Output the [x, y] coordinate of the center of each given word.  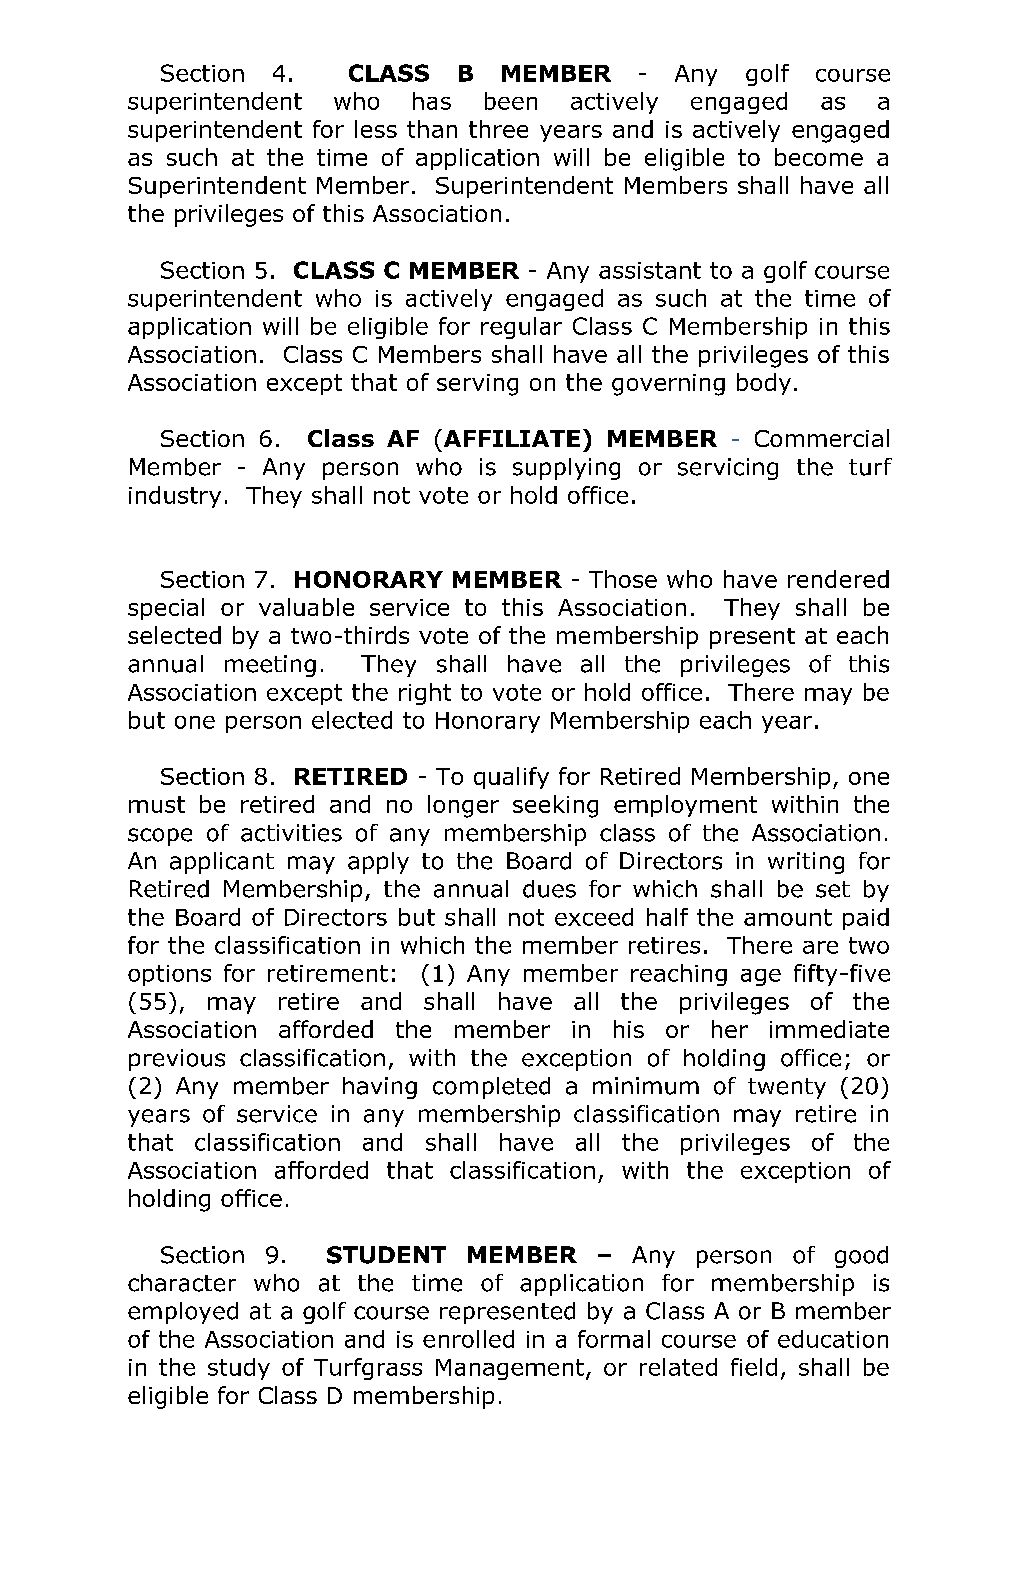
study [239, 1369]
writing [806, 863]
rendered [838, 579]
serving [477, 385]
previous [177, 1060]
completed [491, 1088]
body [764, 384]
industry [175, 497]
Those [623, 579]
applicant [222, 863]
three [498, 129]
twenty [787, 1088]
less [376, 129]
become [819, 157]
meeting [270, 666]
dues [549, 889]
